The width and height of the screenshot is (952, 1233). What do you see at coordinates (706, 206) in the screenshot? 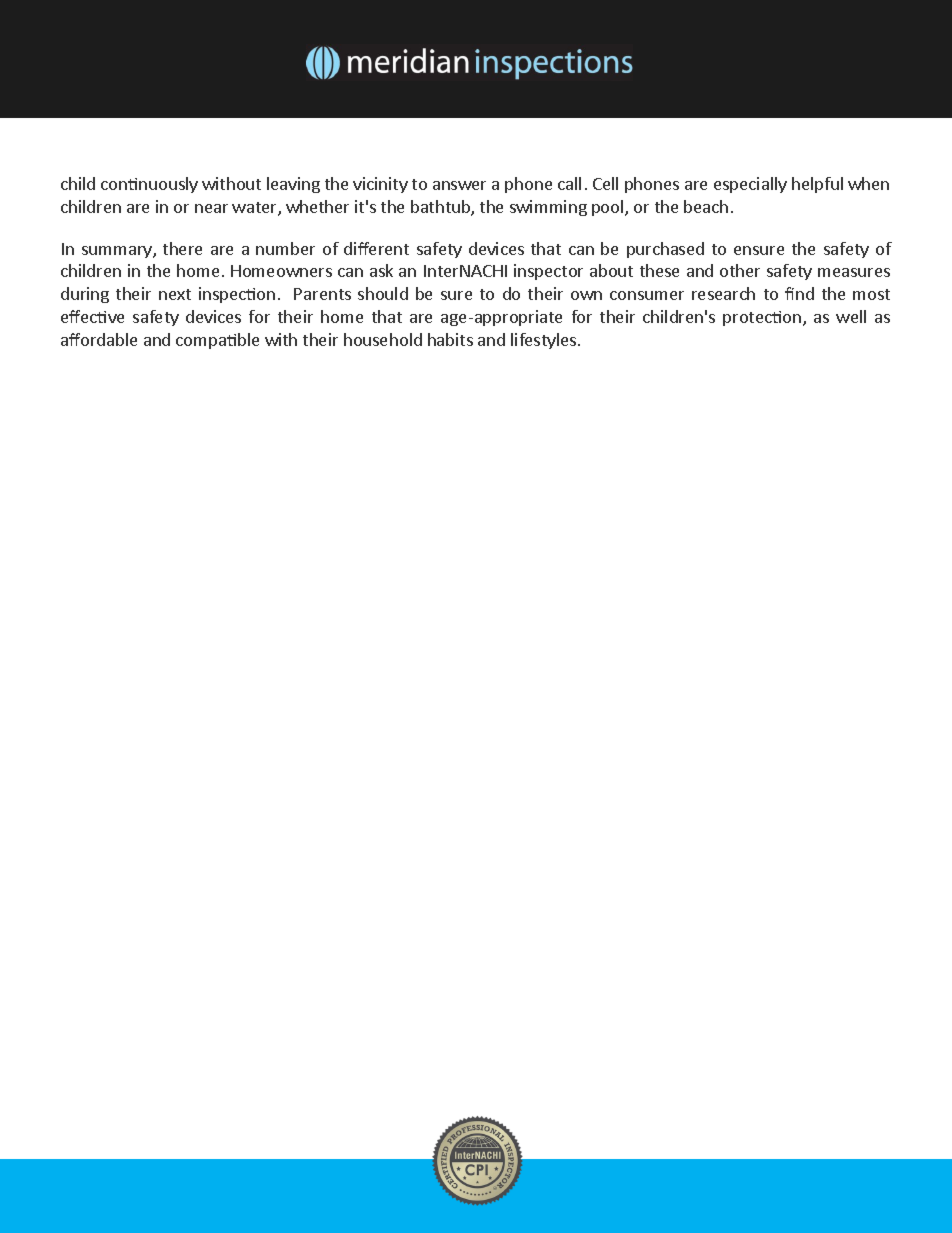
I see `beach` at bounding box center [706, 206].
